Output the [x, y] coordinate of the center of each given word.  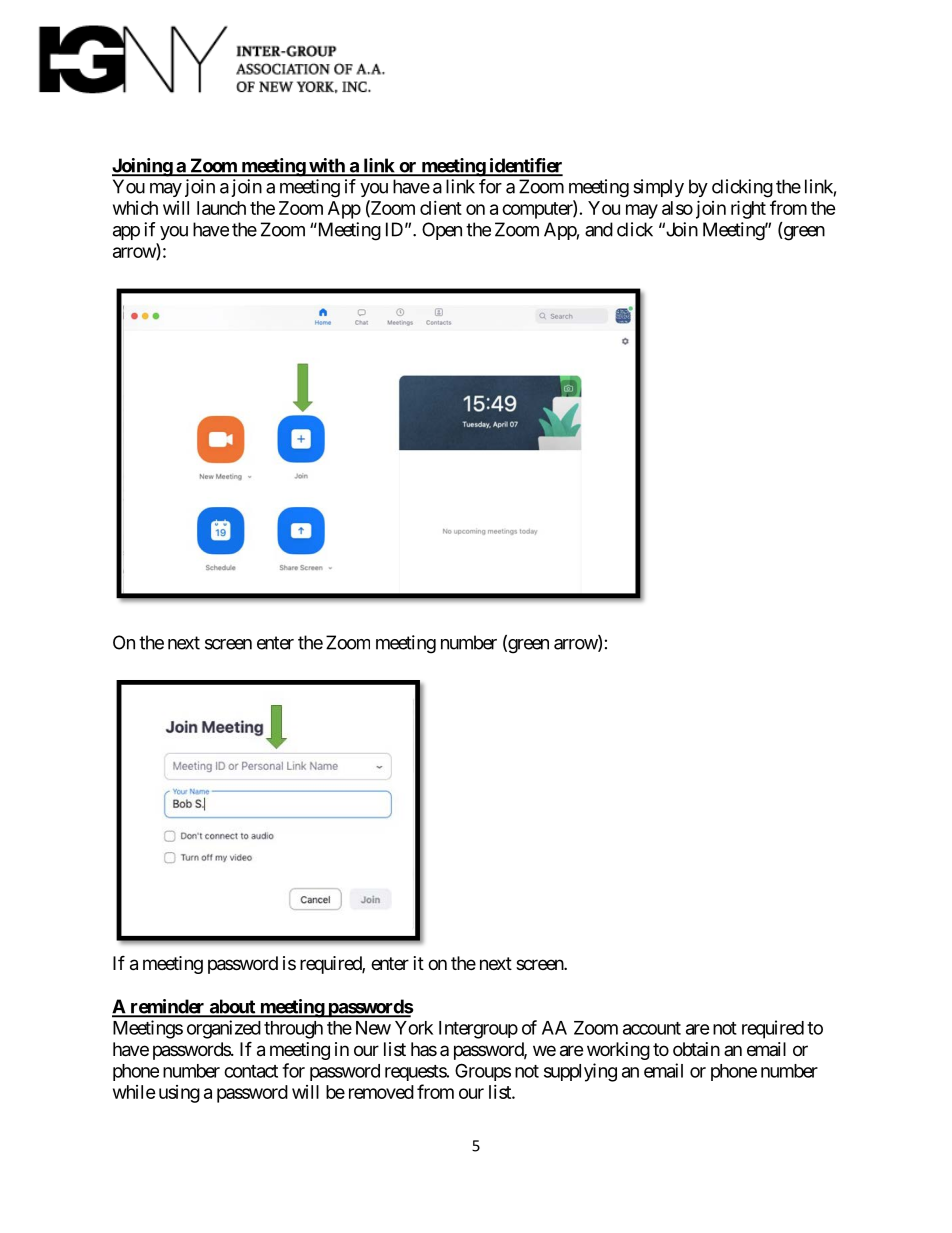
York [414, 1028]
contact [251, 1071]
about [232, 1007]
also [677, 208]
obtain [696, 1049]
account [652, 1028]
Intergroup [478, 1030]
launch [221, 208]
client [441, 208]
